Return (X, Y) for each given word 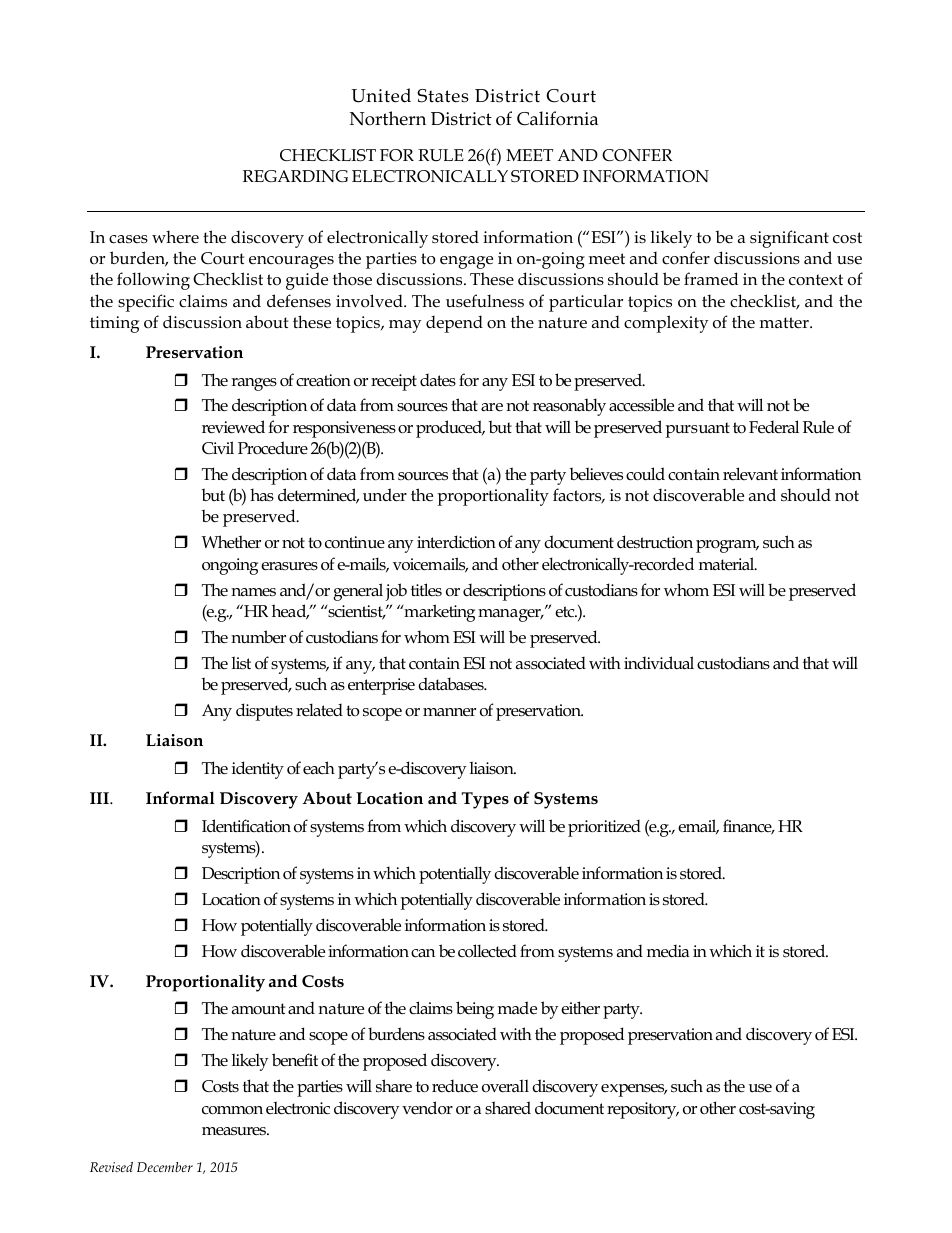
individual (659, 662)
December (165, 1167)
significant (789, 239)
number (258, 637)
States (443, 96)
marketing (438, 613)
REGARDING (295, 176)
